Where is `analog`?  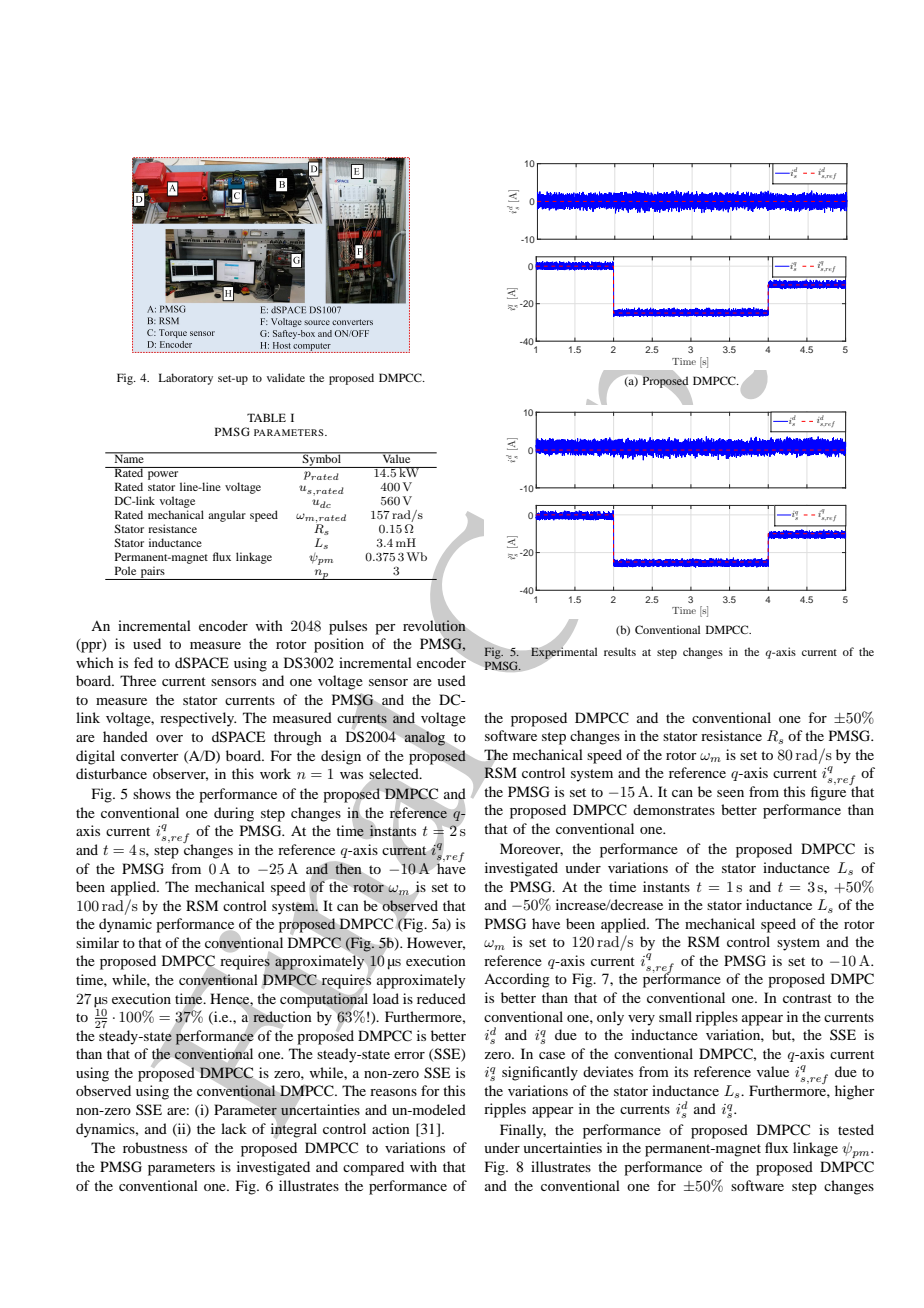
analog is located at coordinates (425, 738).
